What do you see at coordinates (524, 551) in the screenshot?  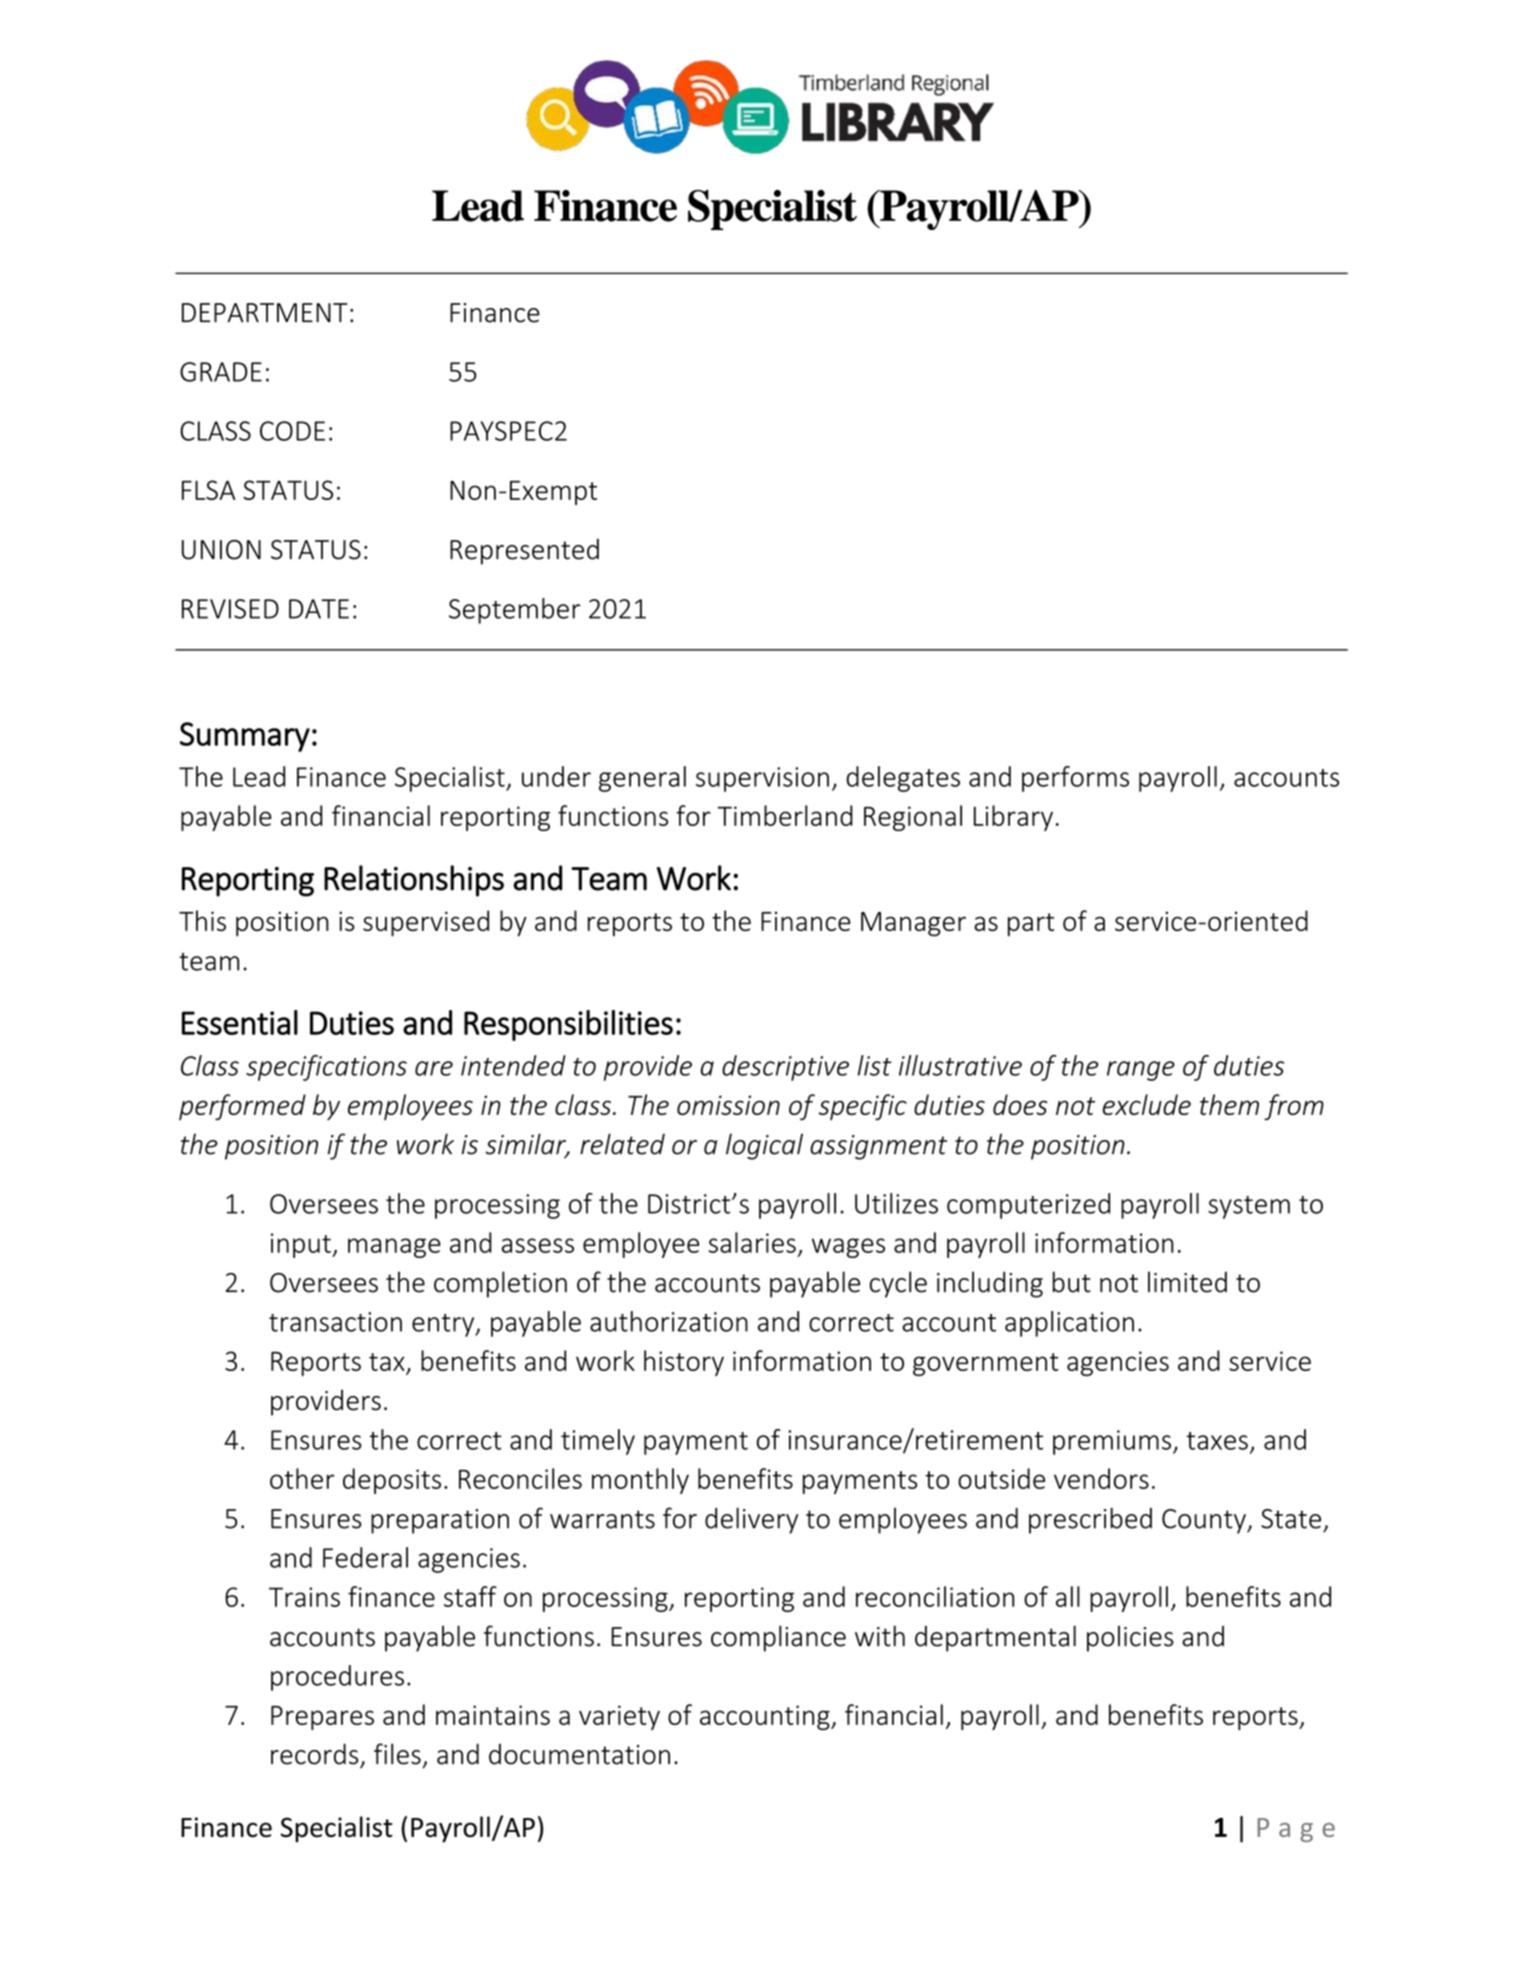 I see `Represented` at bounding box center [524, 551].
